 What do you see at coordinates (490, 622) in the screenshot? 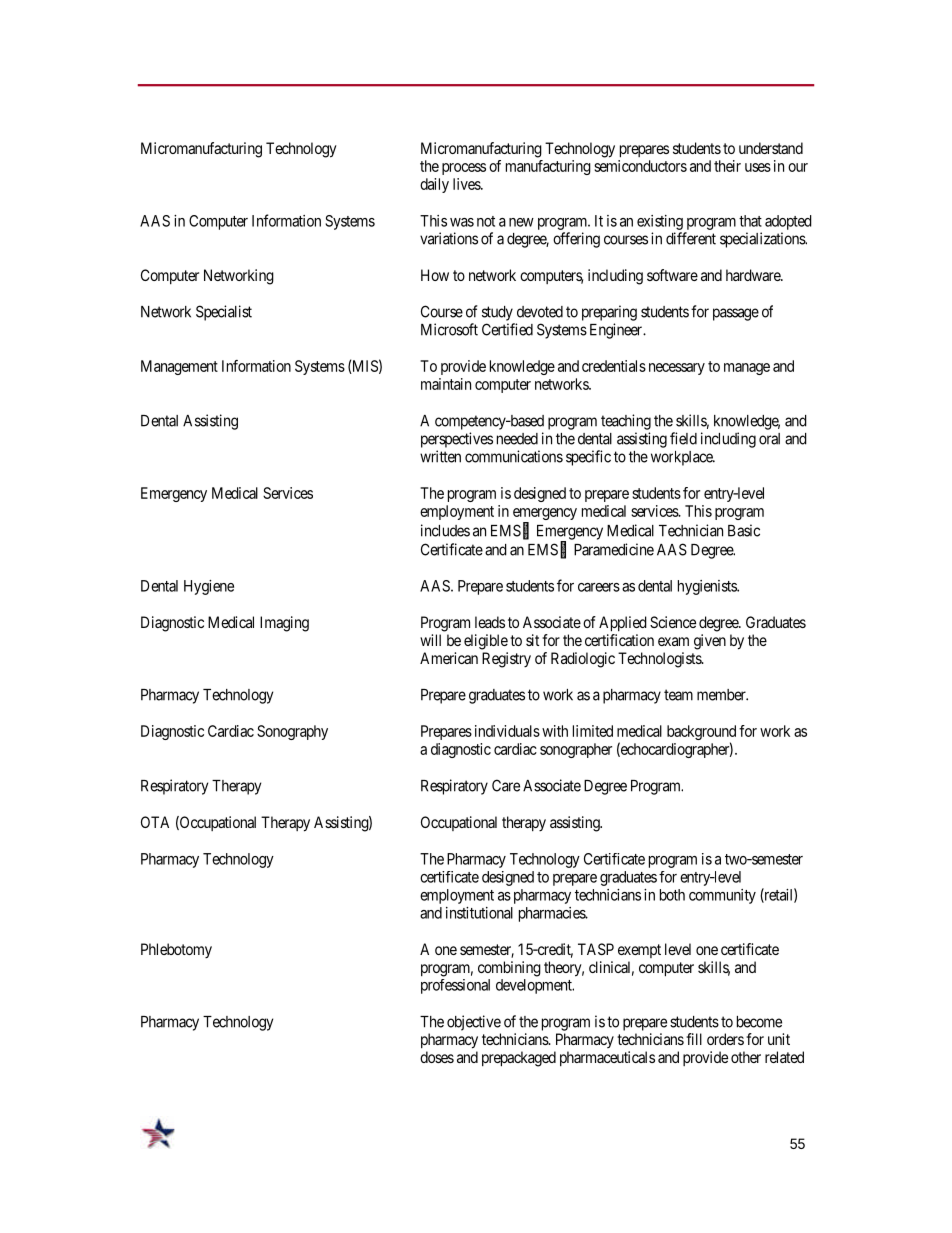
I see `leads` at bounding box center [490, 622].
